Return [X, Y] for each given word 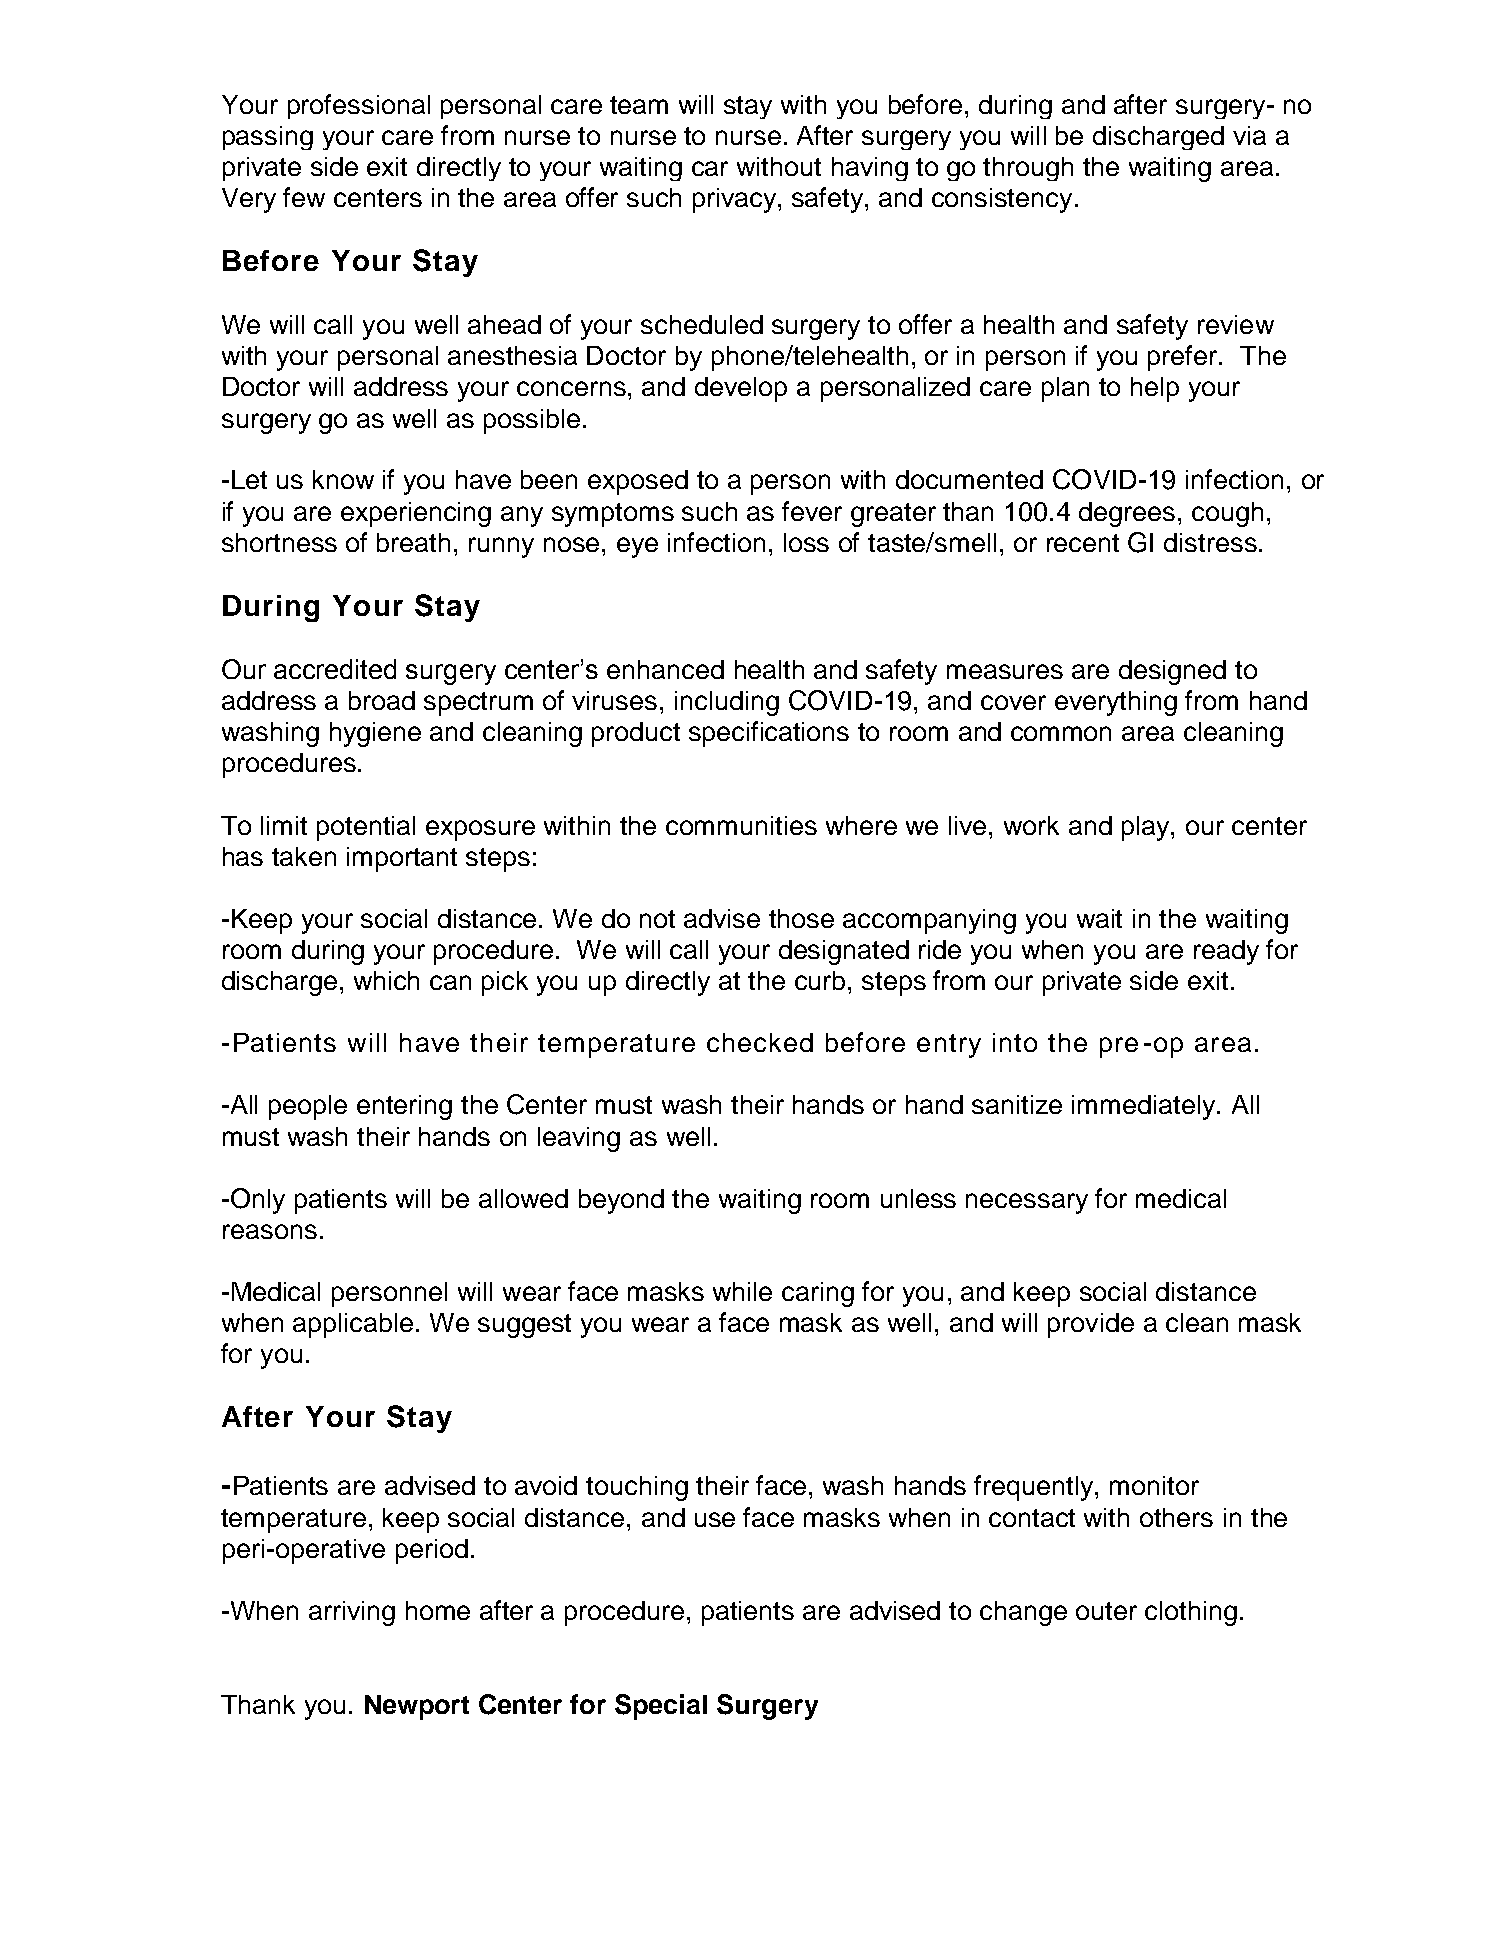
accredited [335, 669]
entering [404, 1107]
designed [1172, 672]
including [727, 703]
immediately [1145, 1107]
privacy [736, 200]
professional [359, 106]
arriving [352, 1613]
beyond [621, 1201]
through [1028, 169]
